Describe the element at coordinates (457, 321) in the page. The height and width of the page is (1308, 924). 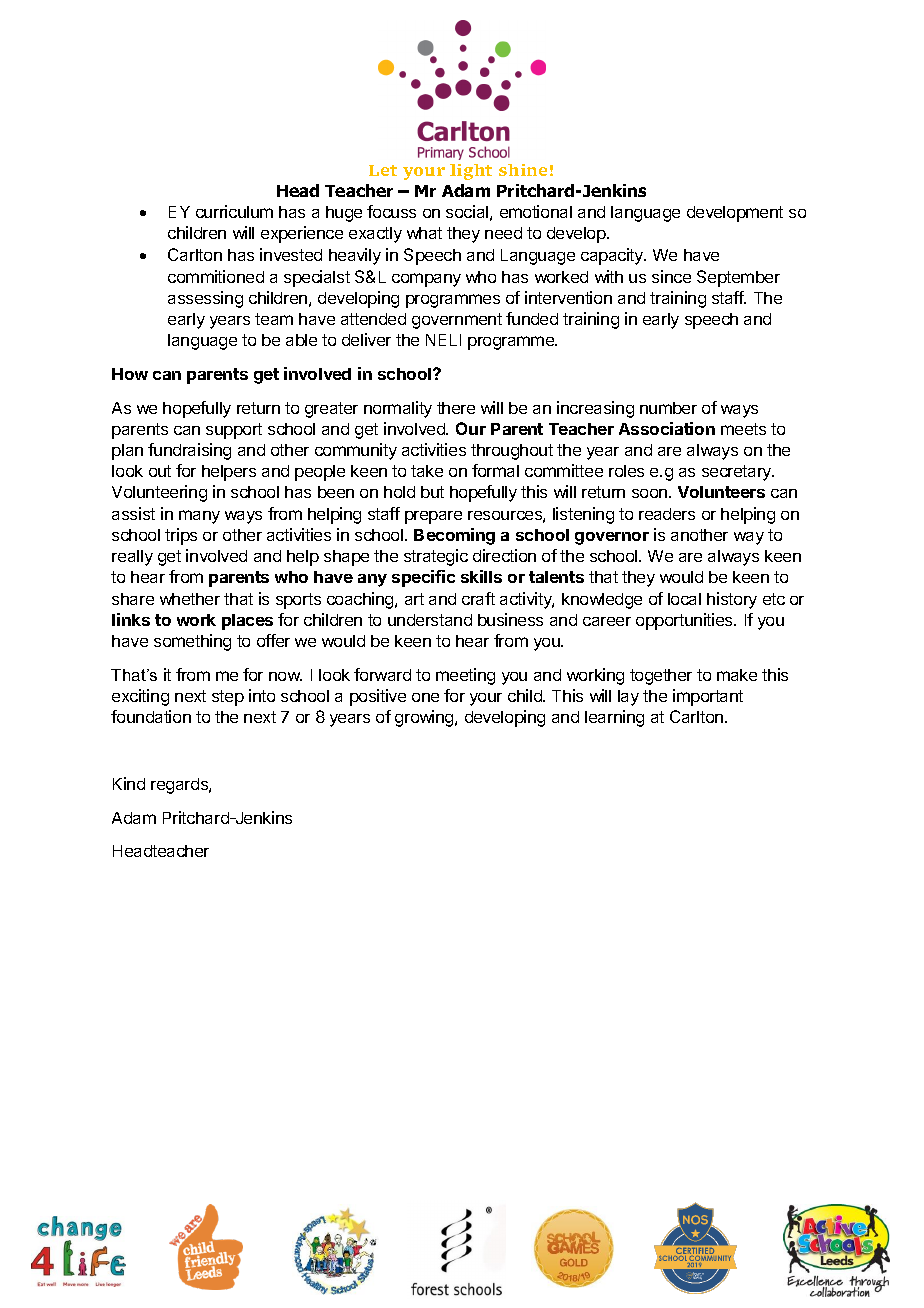
I see `government` at that location.
